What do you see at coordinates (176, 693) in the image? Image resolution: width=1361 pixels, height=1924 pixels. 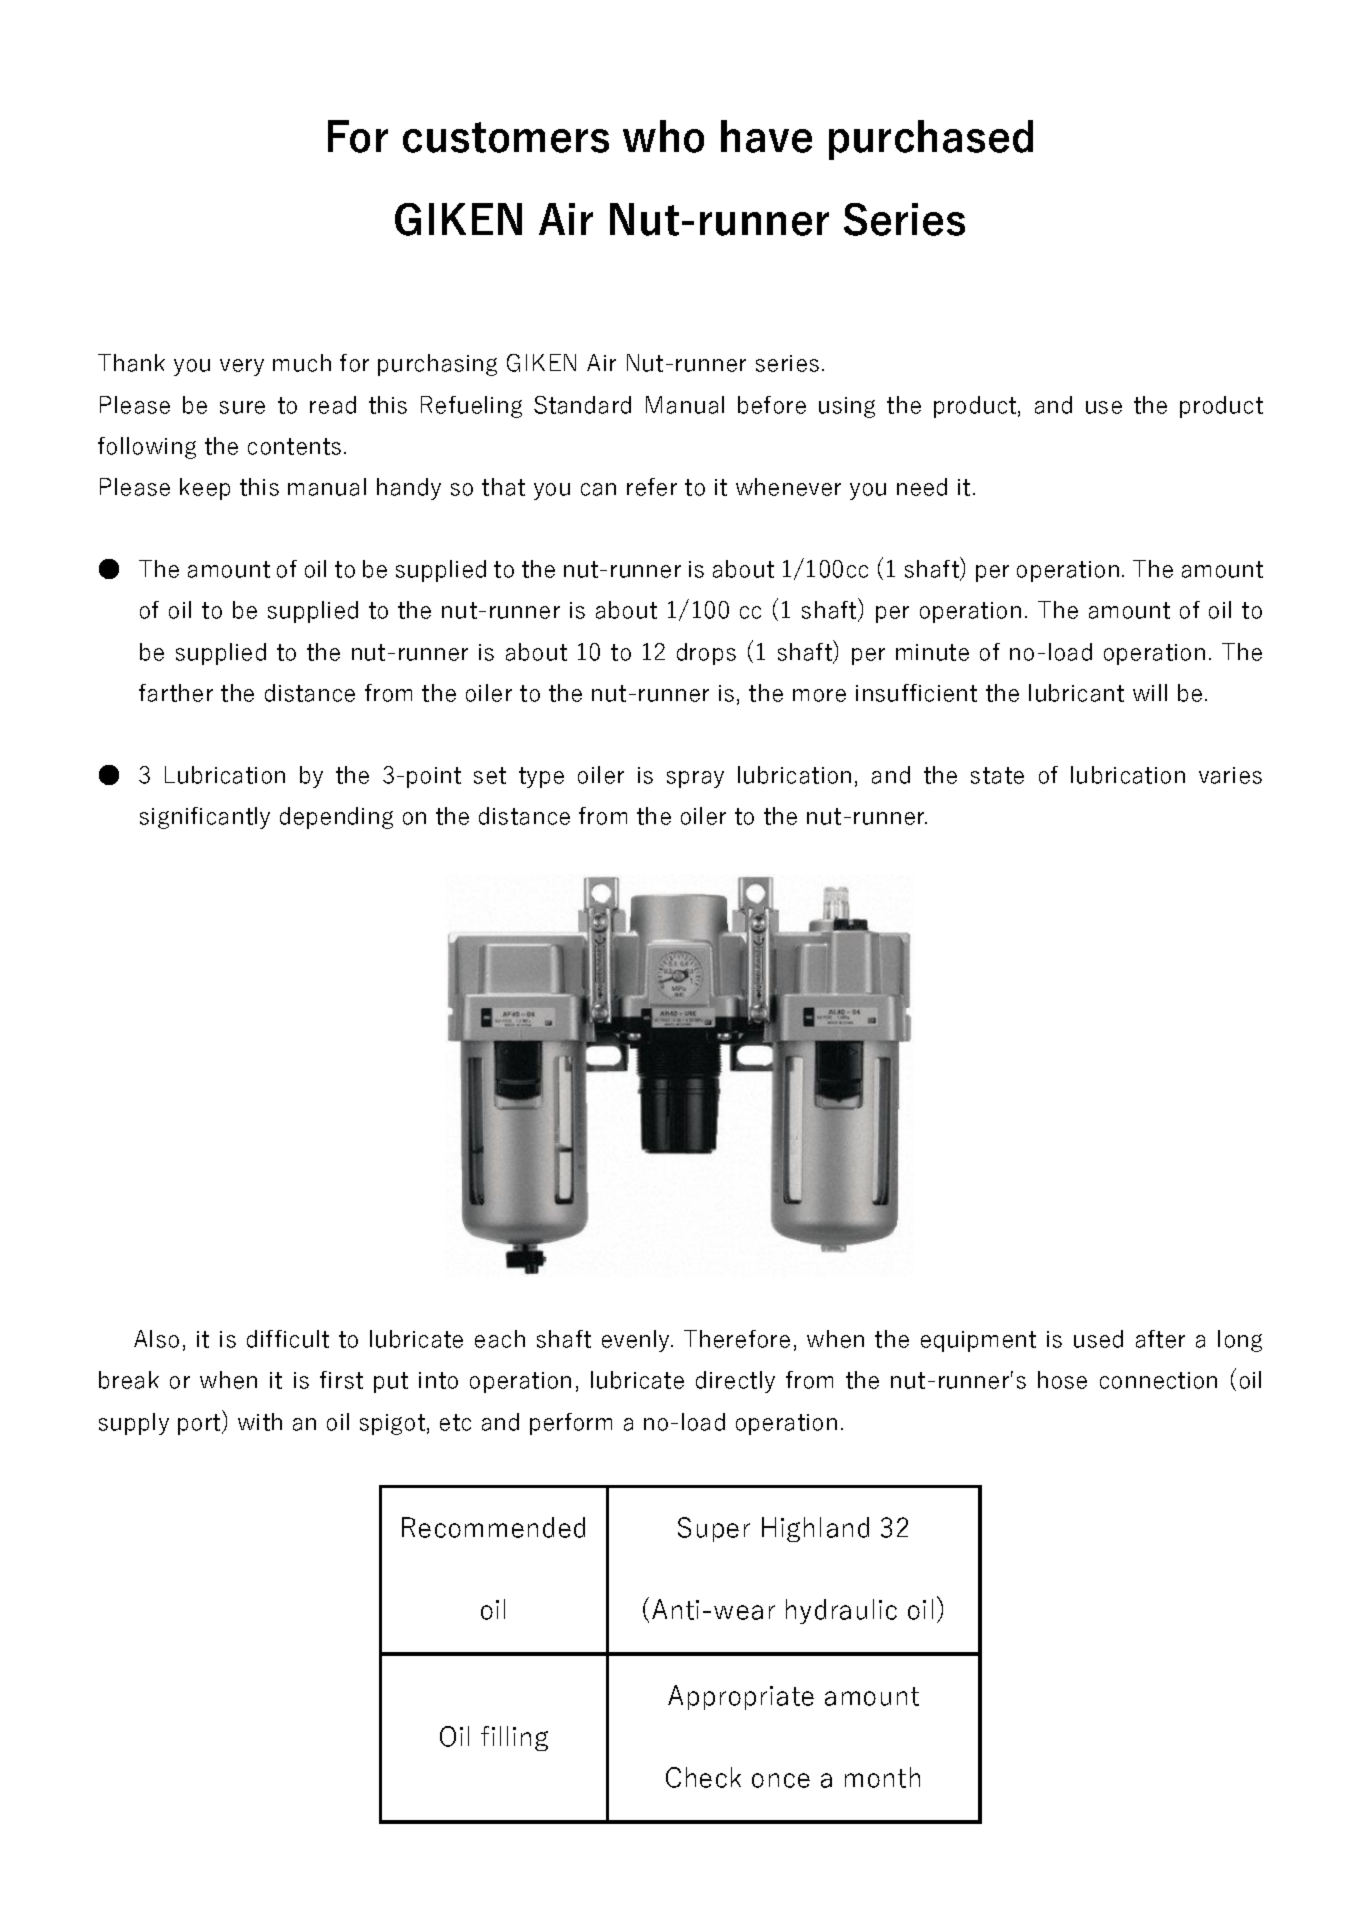 I see `farther` at bounding box center [176, 693].
